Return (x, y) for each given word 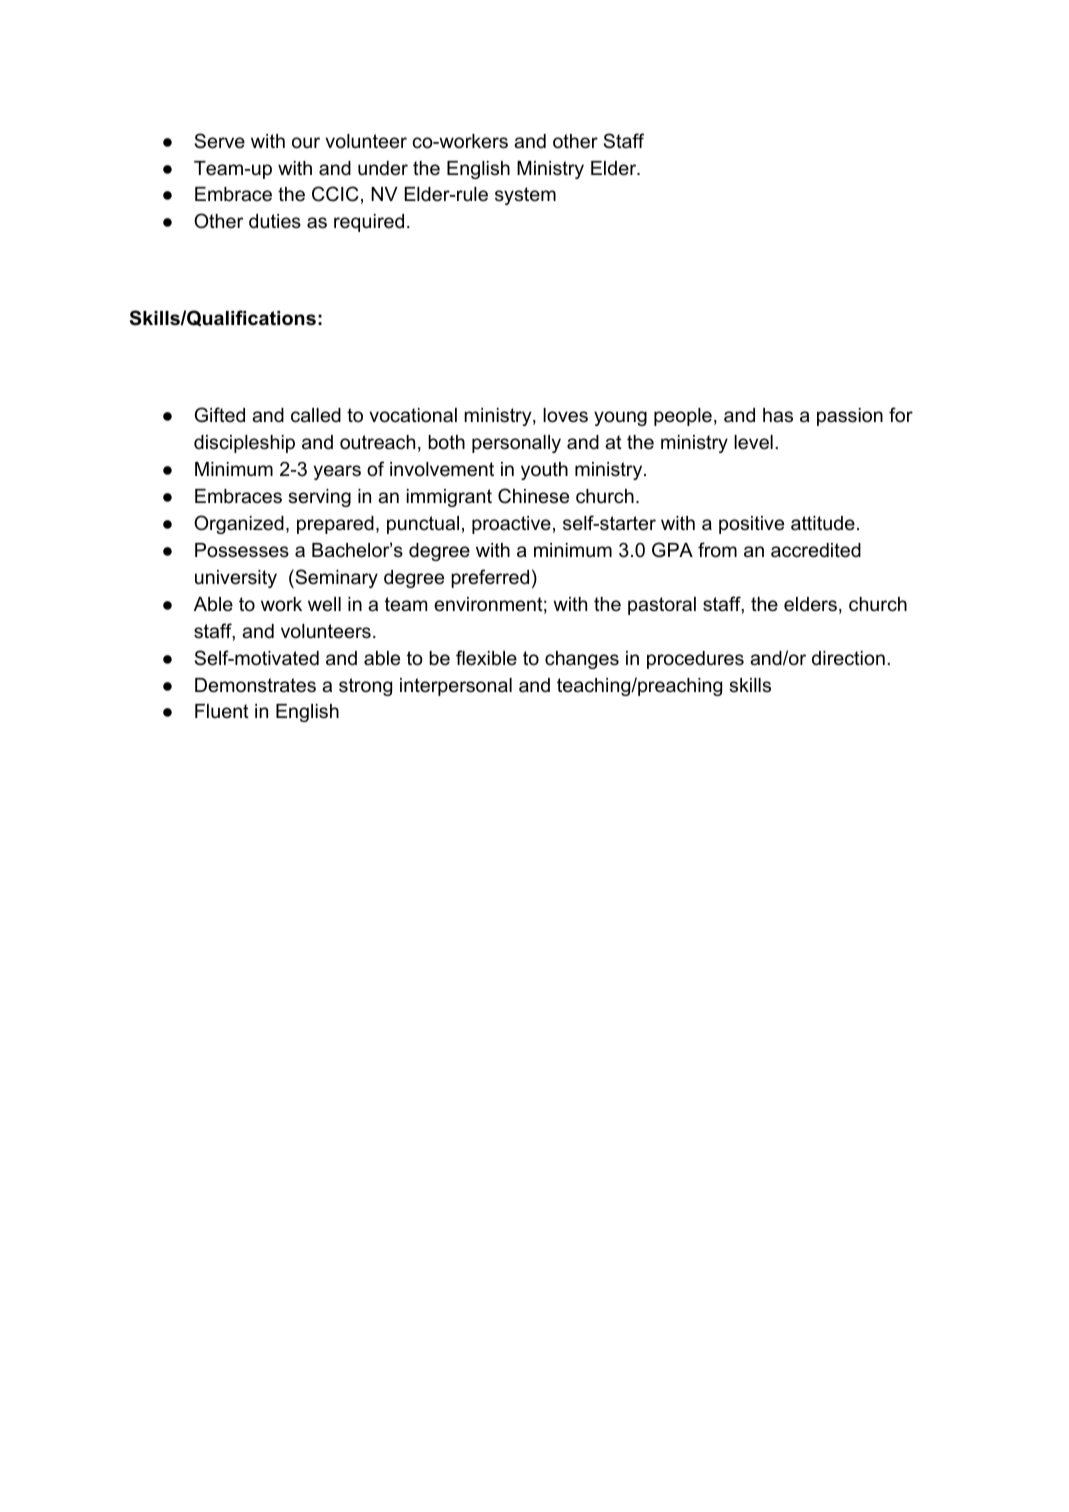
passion (850, 417)
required (369, 223)
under (383, 168)
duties (275, 221)
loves (565, 415)
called (316, 415)
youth (544, 471)
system (525, 196)
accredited (816, 550)
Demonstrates (255, 685)
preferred (490, 578)
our (306, 143)
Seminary (335, 578)
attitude (823, 523)
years (337, 472)
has (778, 415)
